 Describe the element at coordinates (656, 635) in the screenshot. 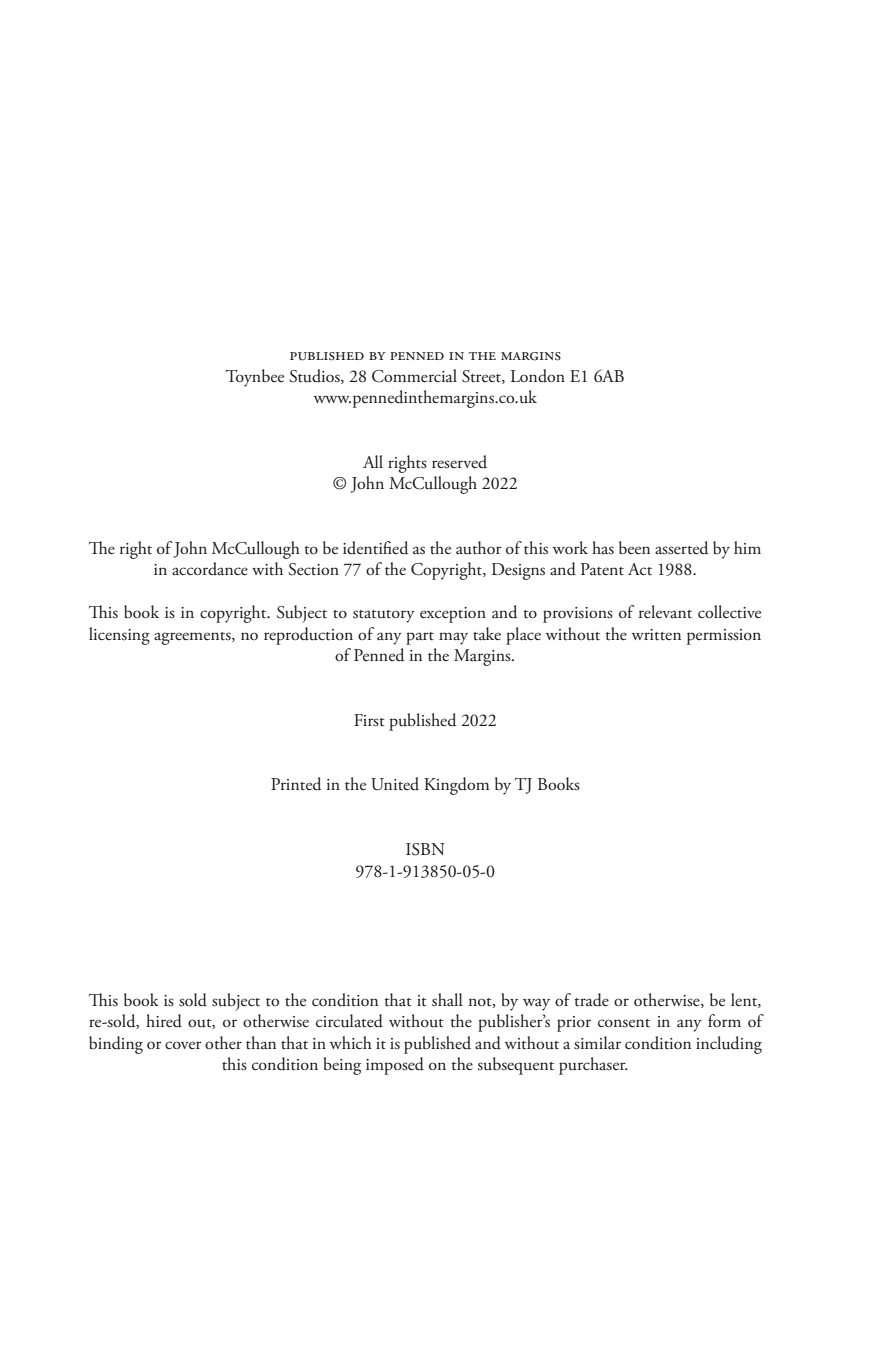

I see `written` at that location.
